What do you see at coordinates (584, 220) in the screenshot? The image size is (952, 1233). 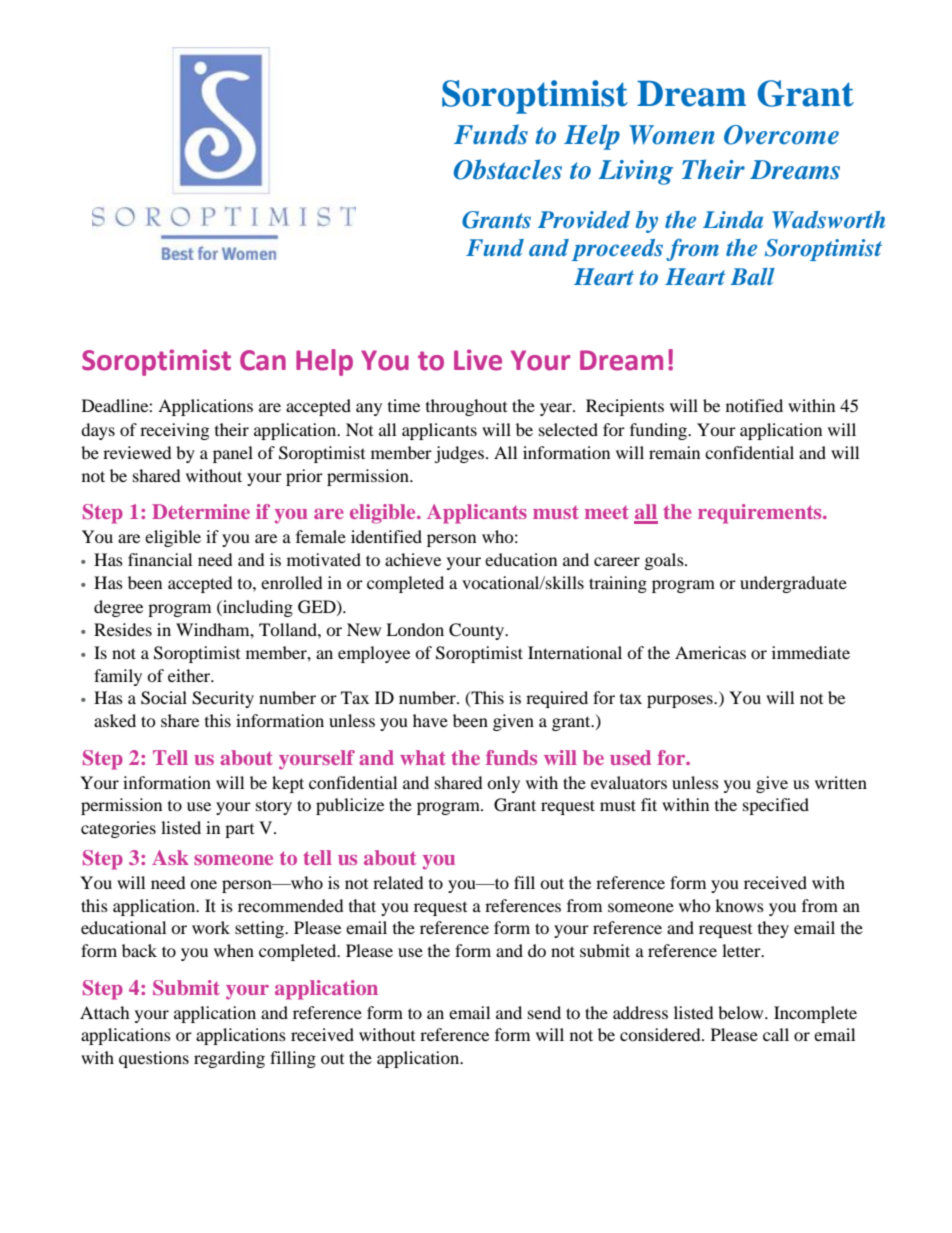 I see `Provided` at bounding box center [584, 220].
